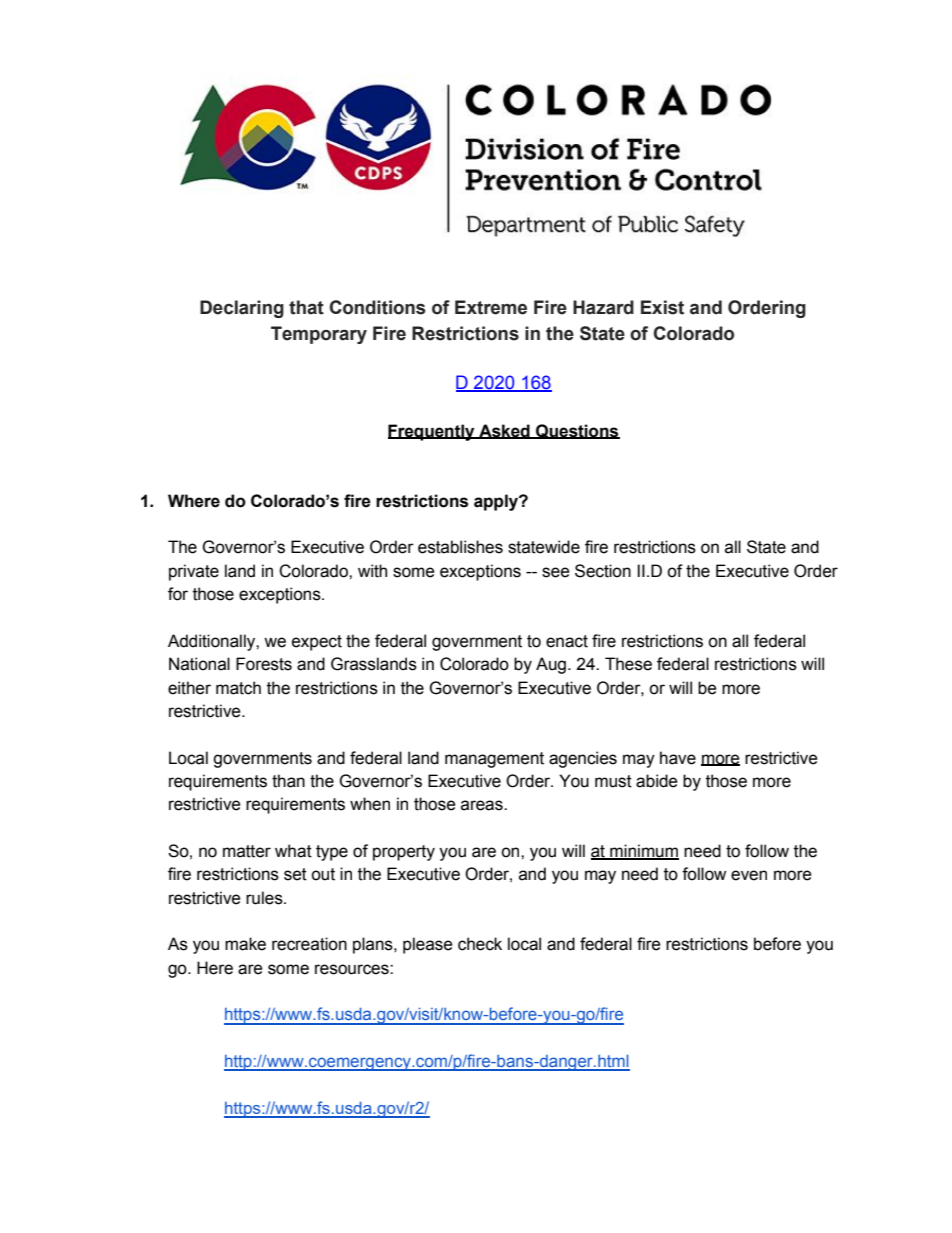 The width and height of the screenshot is (952, 1233). Describe the element at coordinates (628, 664) in the screenshot. I see `These` at that location.
